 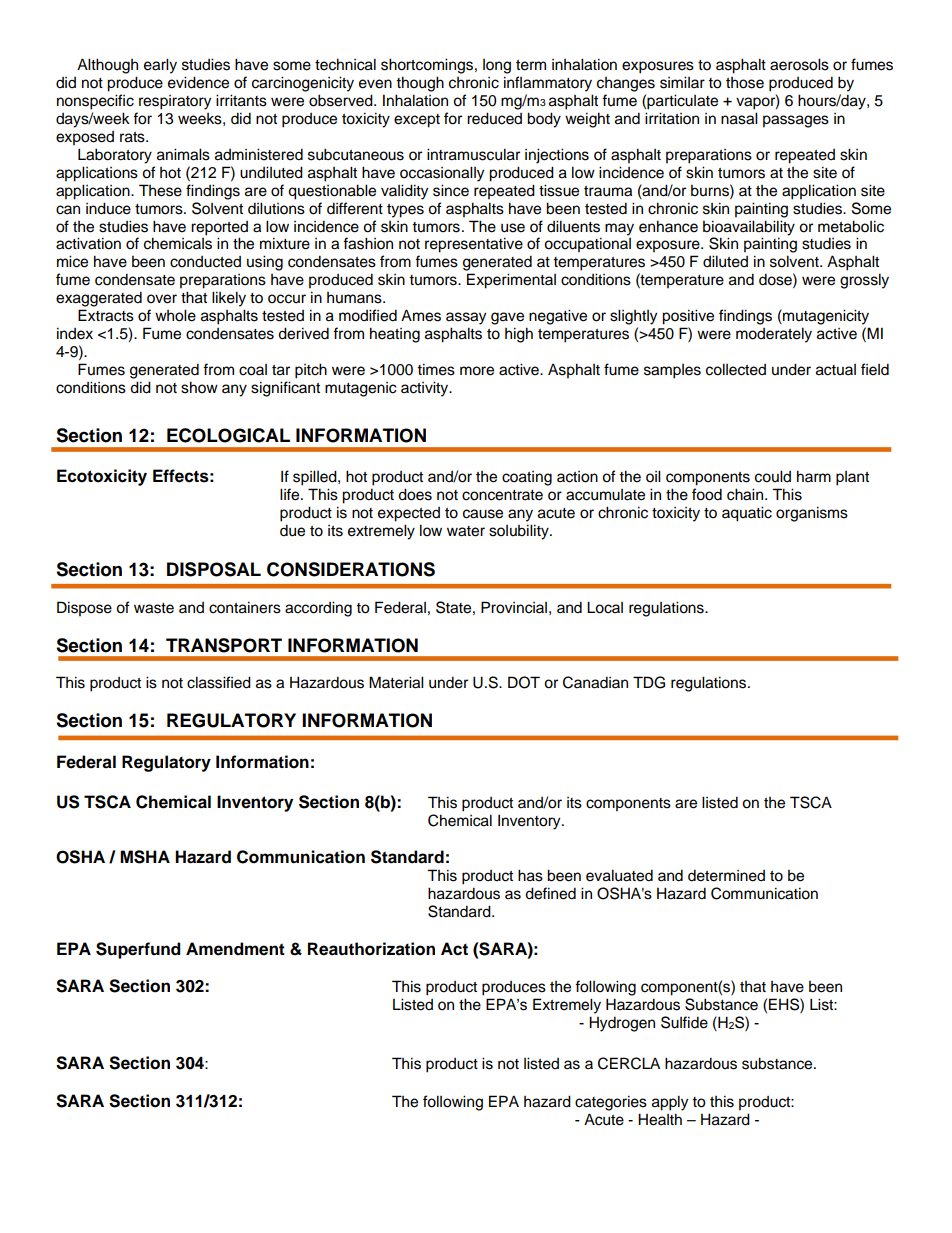 I want to click on water, so click(x=466, y=531).
